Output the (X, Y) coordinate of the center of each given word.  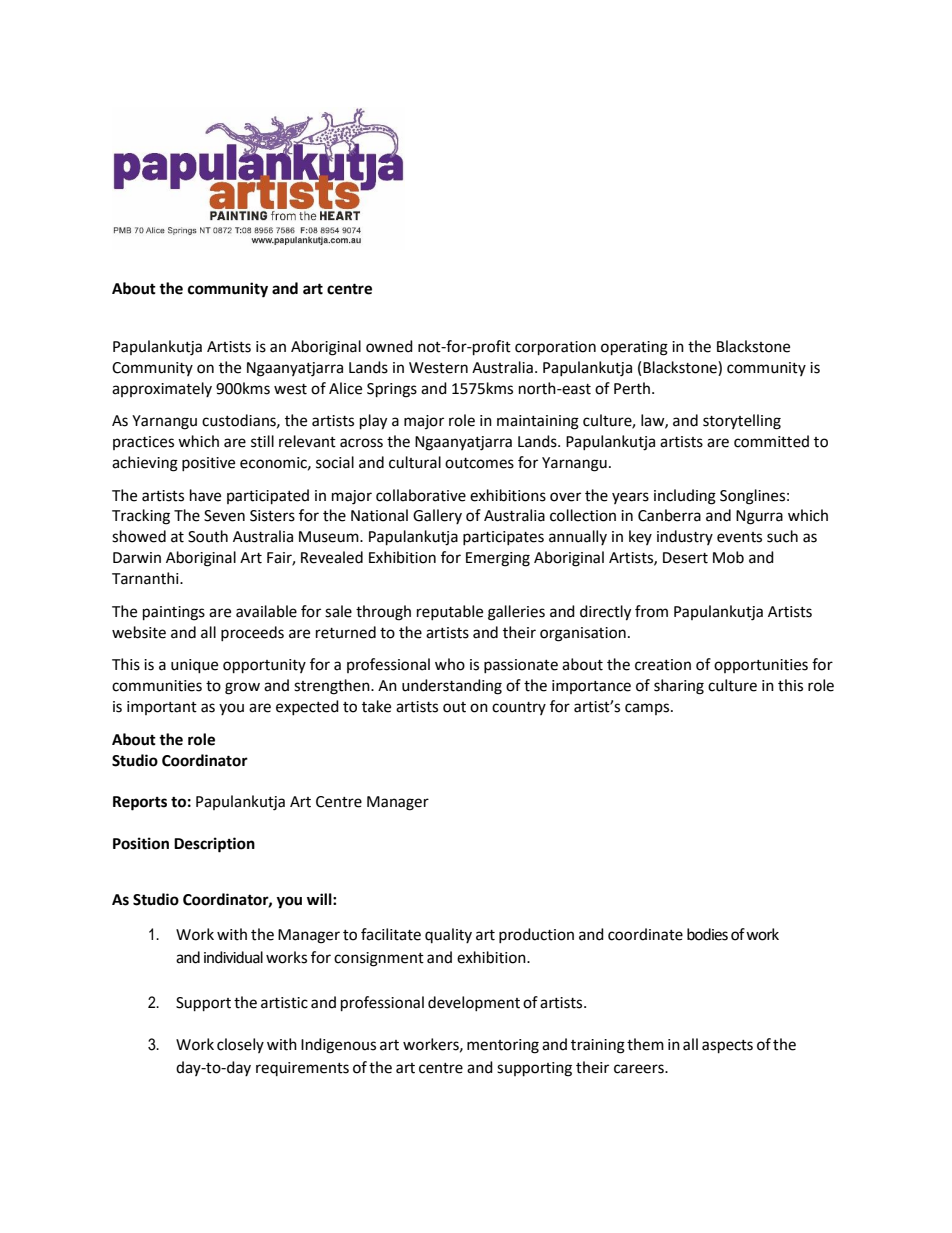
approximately (162, 389)
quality (448, 935)
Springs (392, 390)
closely (240, 1045)
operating (634, 348)
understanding (452, 687)
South (208, 536)
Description (214, 845)
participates (503, 538)
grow (242, 688)
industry (685, 537)
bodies (707, 934)
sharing (679, 687)
